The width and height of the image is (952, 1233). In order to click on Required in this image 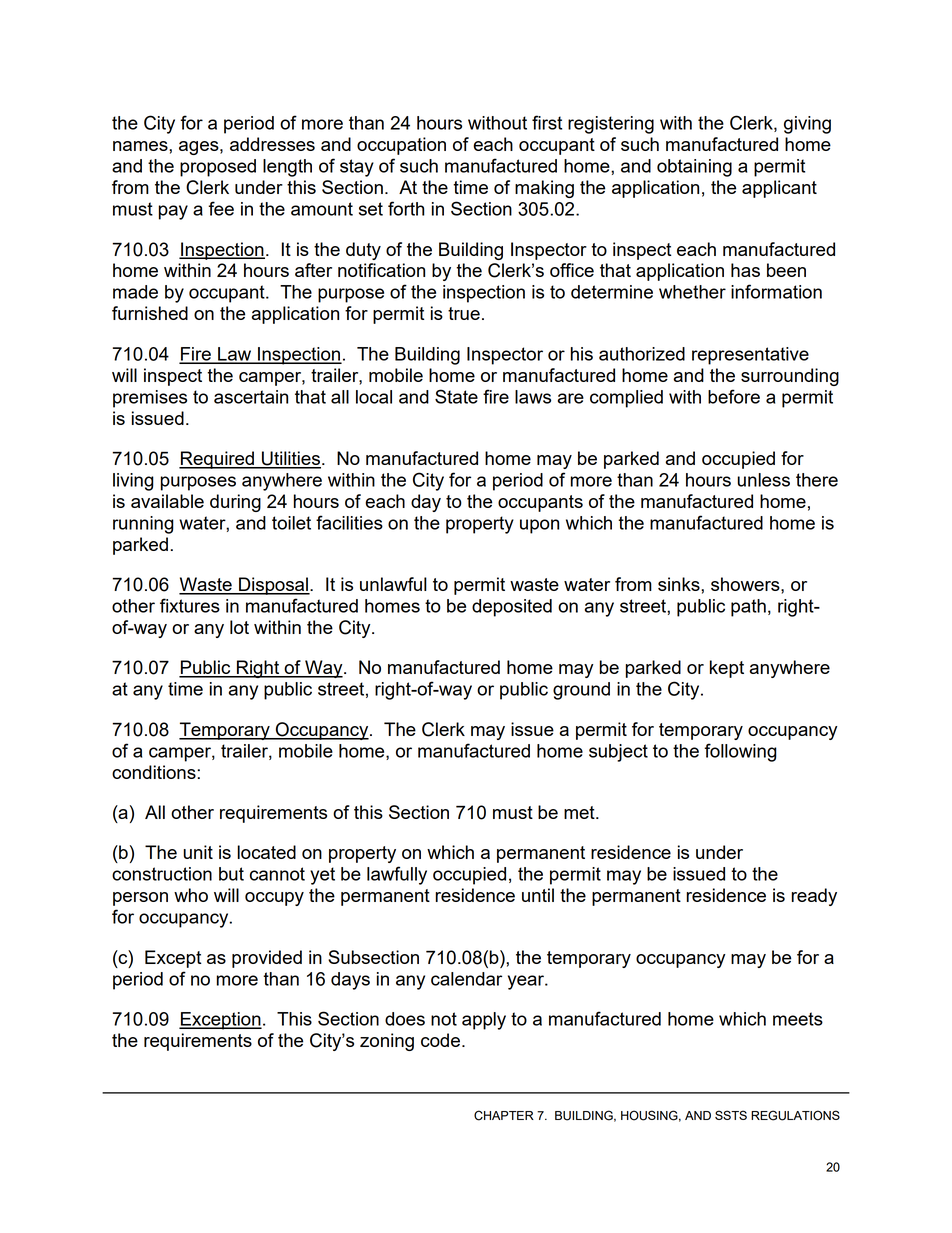, I will do `click(217, 460)`.
